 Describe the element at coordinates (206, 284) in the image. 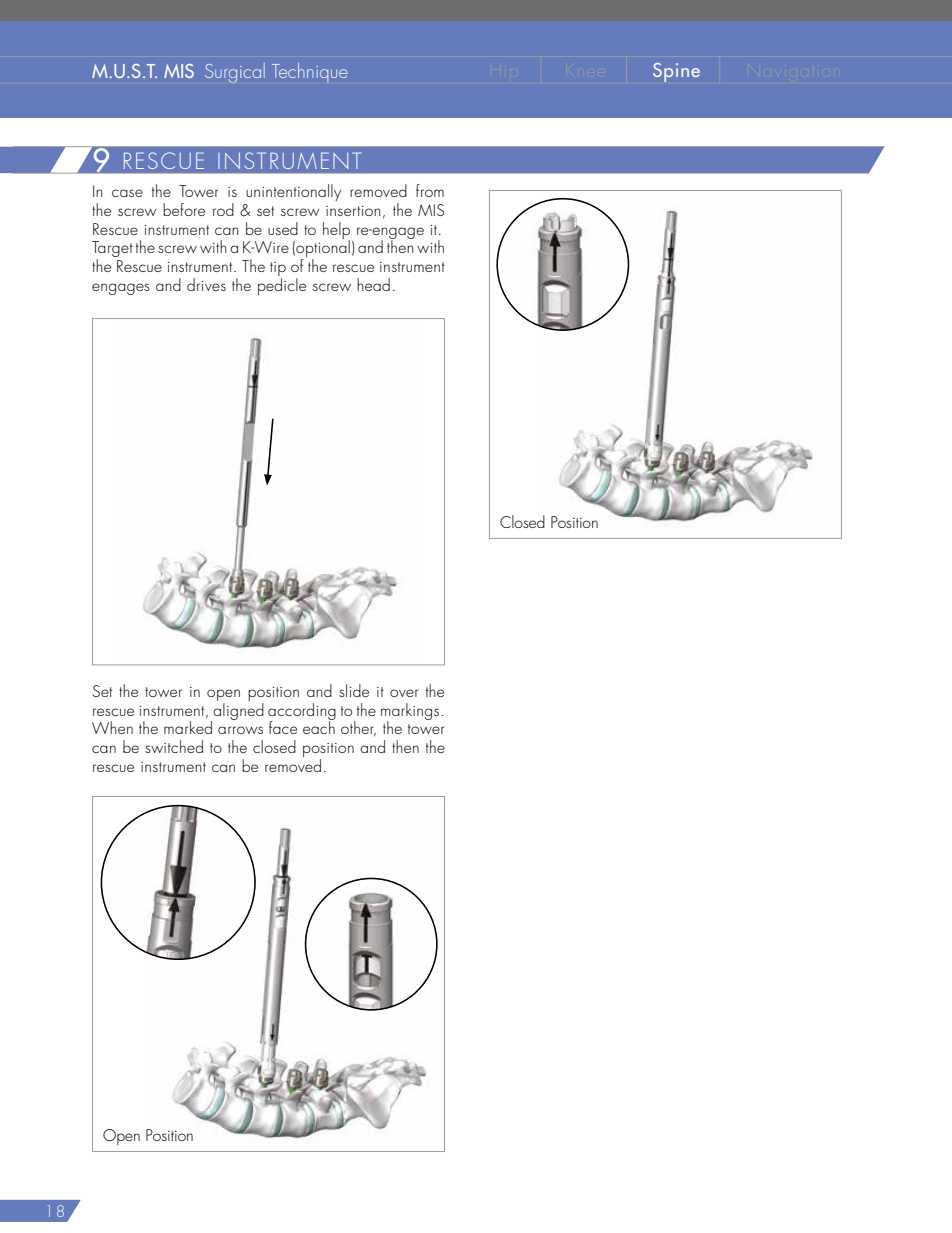

I see `drives` at that location.
